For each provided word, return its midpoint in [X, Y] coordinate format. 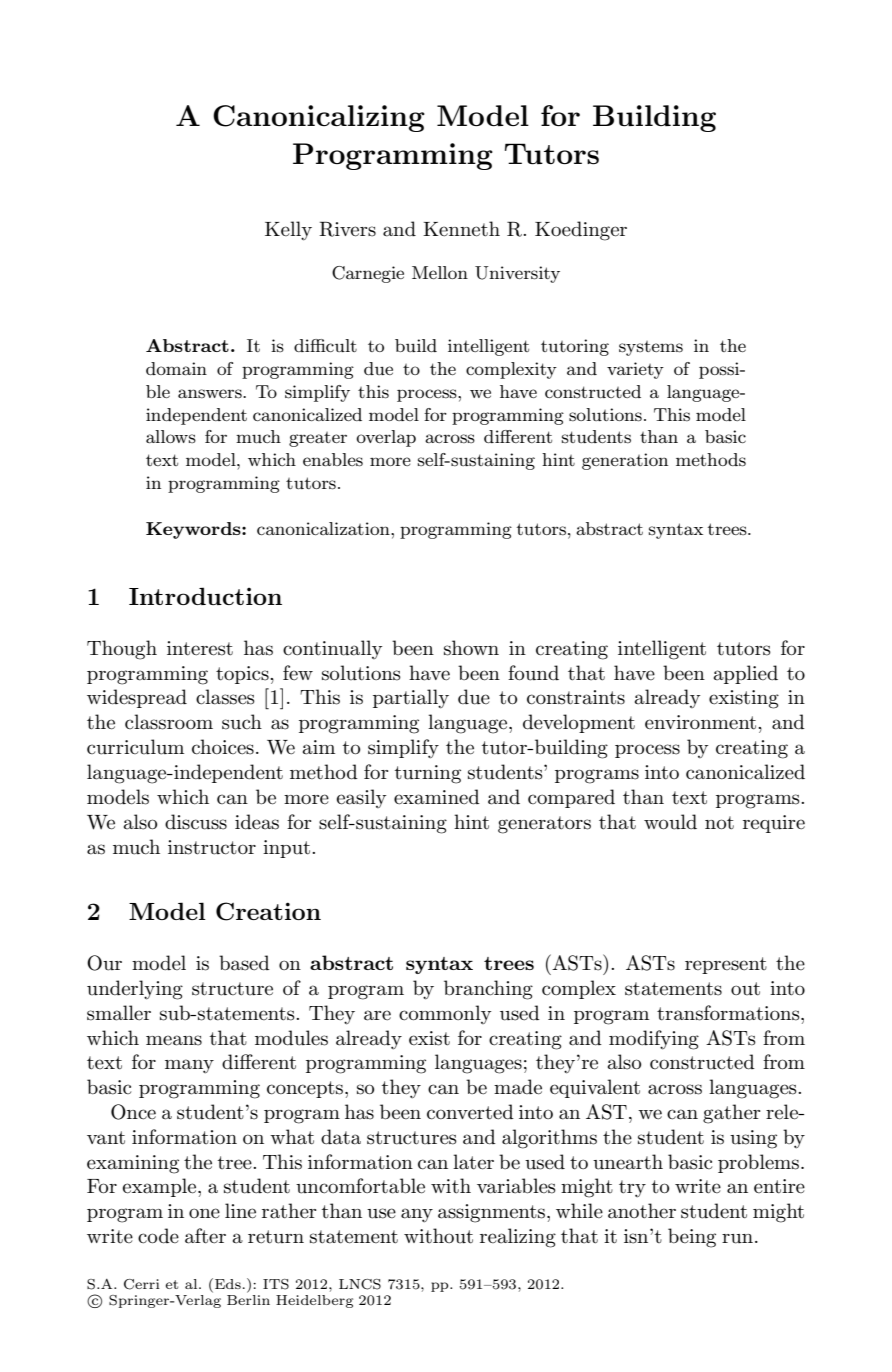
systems [651, 348]
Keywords [194, 530]
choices [223, 747]
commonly [445, 1014]
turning [428, 774]
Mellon [440, 272]
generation [625, 461]
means [174, 1040]
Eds [228, 1284]
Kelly [288, 231]
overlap [386, 438]
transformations [729, 1013]
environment [702, 722]
